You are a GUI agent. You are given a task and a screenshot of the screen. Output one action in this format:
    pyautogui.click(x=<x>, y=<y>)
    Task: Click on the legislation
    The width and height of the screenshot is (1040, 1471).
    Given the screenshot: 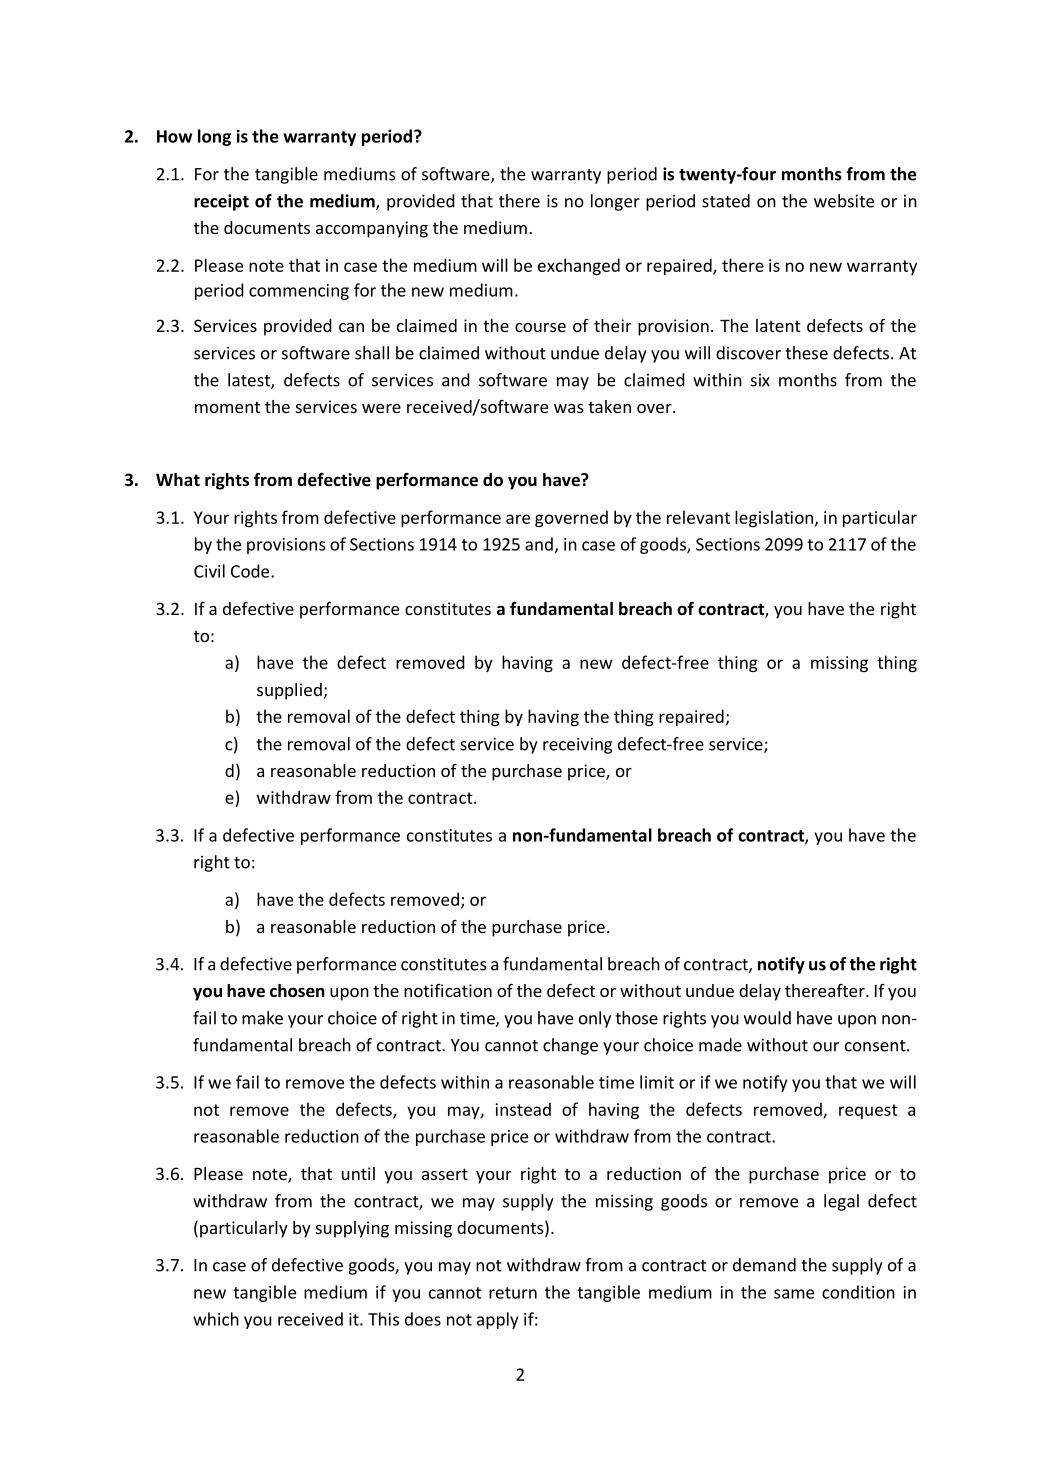 What is the action you would take?
    pyautogui.click(x=774, y=518)
